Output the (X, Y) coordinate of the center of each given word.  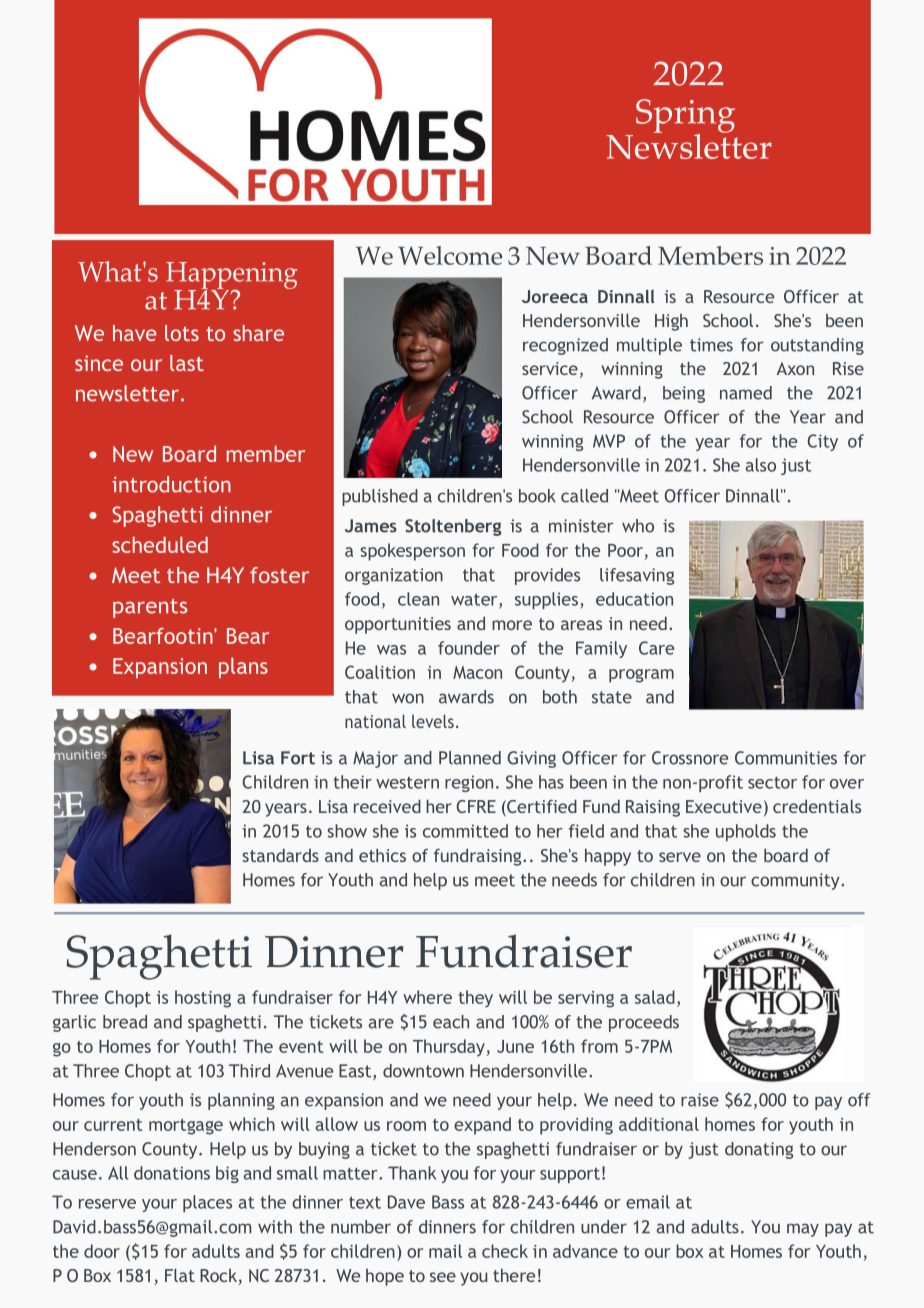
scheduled (160, 545)
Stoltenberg (453, 527)
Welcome (450, 255)
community (796, 881)
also (761, 465)
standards (280, 855)
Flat (180, 1275)
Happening (232, 277)
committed (465, 831)
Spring (685, 117)
